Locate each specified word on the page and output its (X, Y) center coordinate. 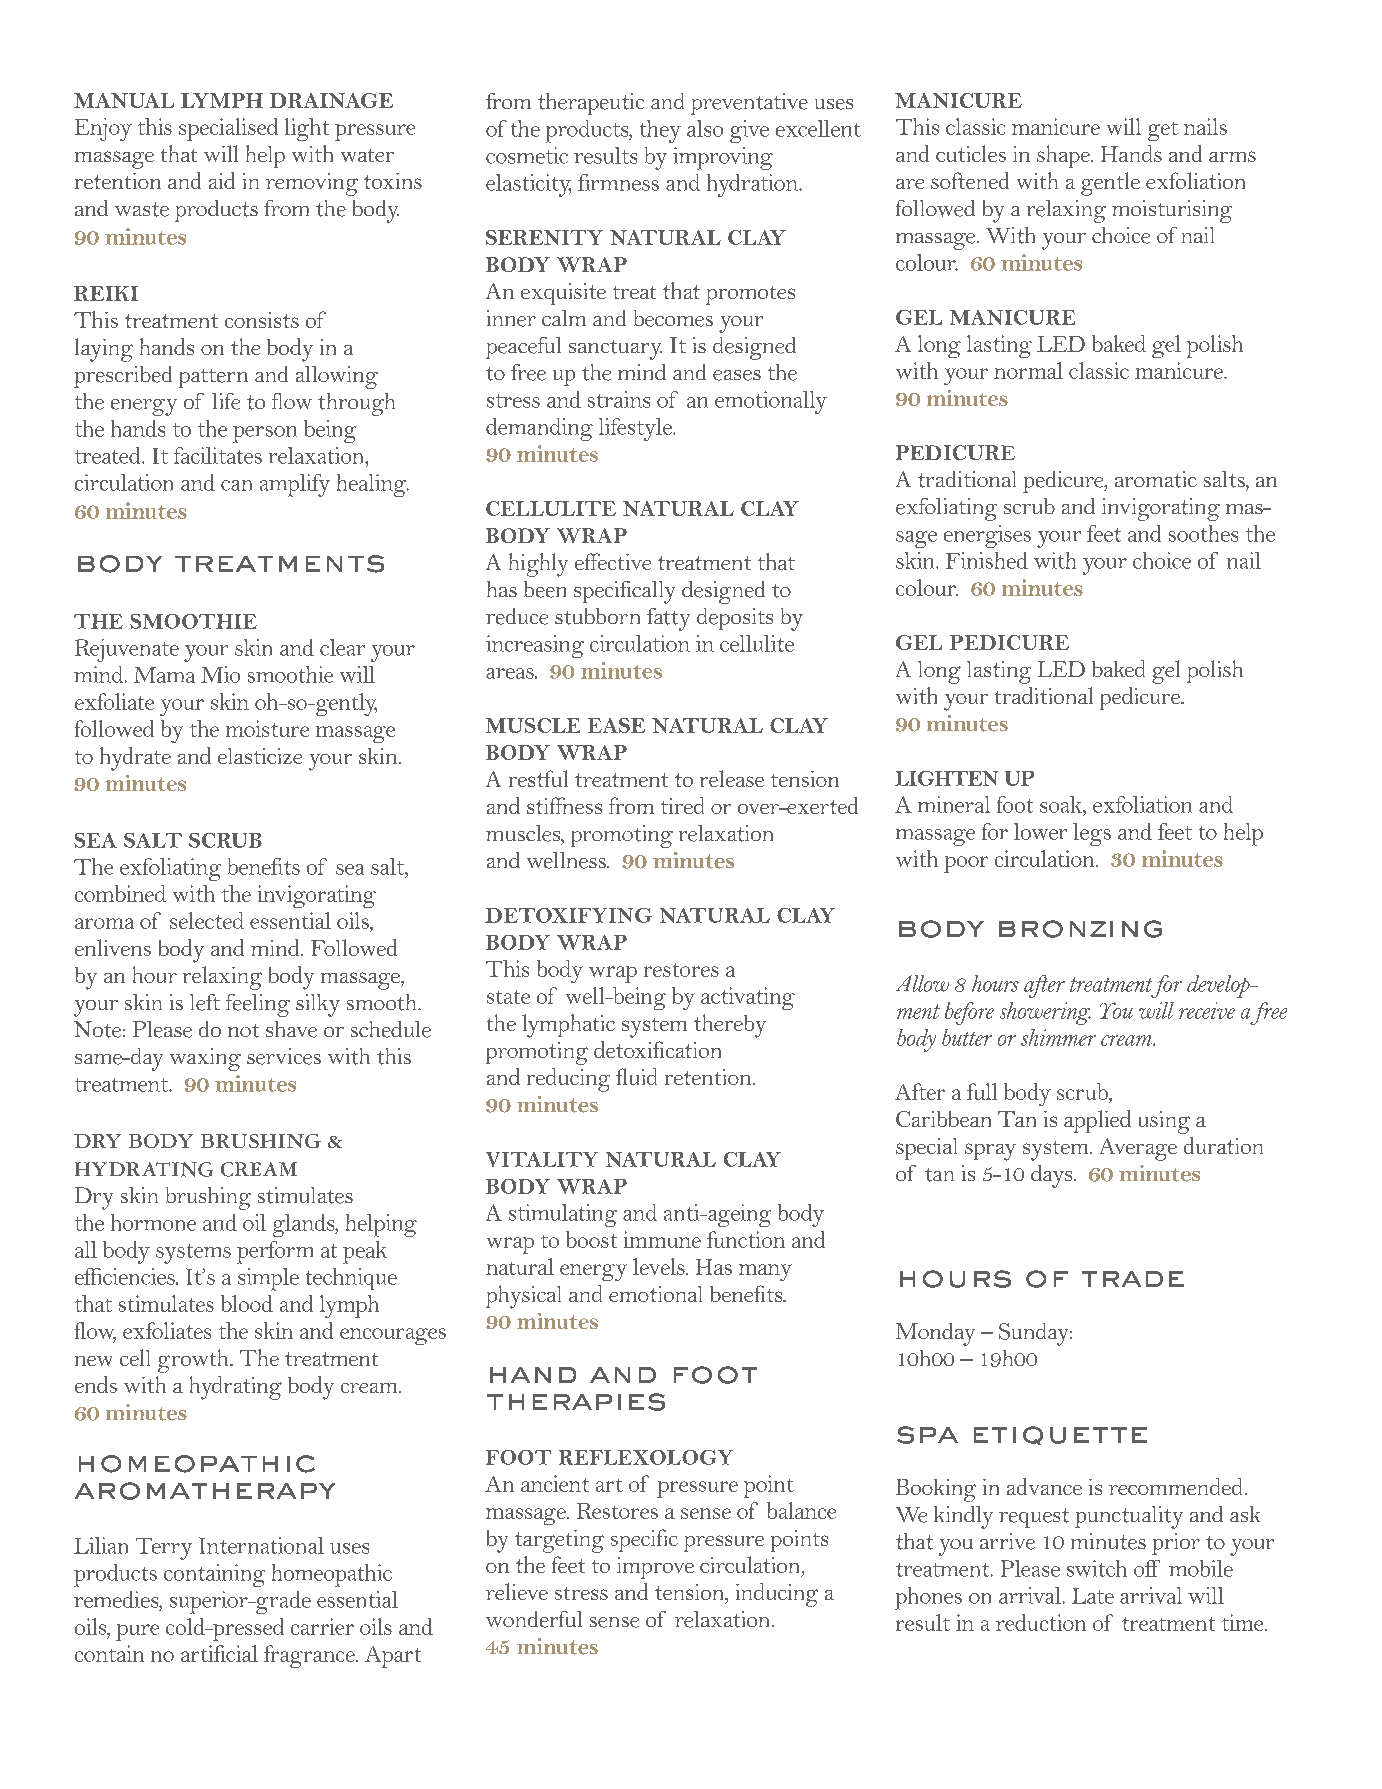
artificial (219, 1653)
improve (655, 1568)
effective (613, 561)
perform (275, 1252)
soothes (1203, 533)
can (236, 485)
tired (682, 805)
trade (1133, 1279)
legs (1092, 834)
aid (222, 180)
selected (207, 920)
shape (1064, 156)
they (660, 131)
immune (662, 1239)
